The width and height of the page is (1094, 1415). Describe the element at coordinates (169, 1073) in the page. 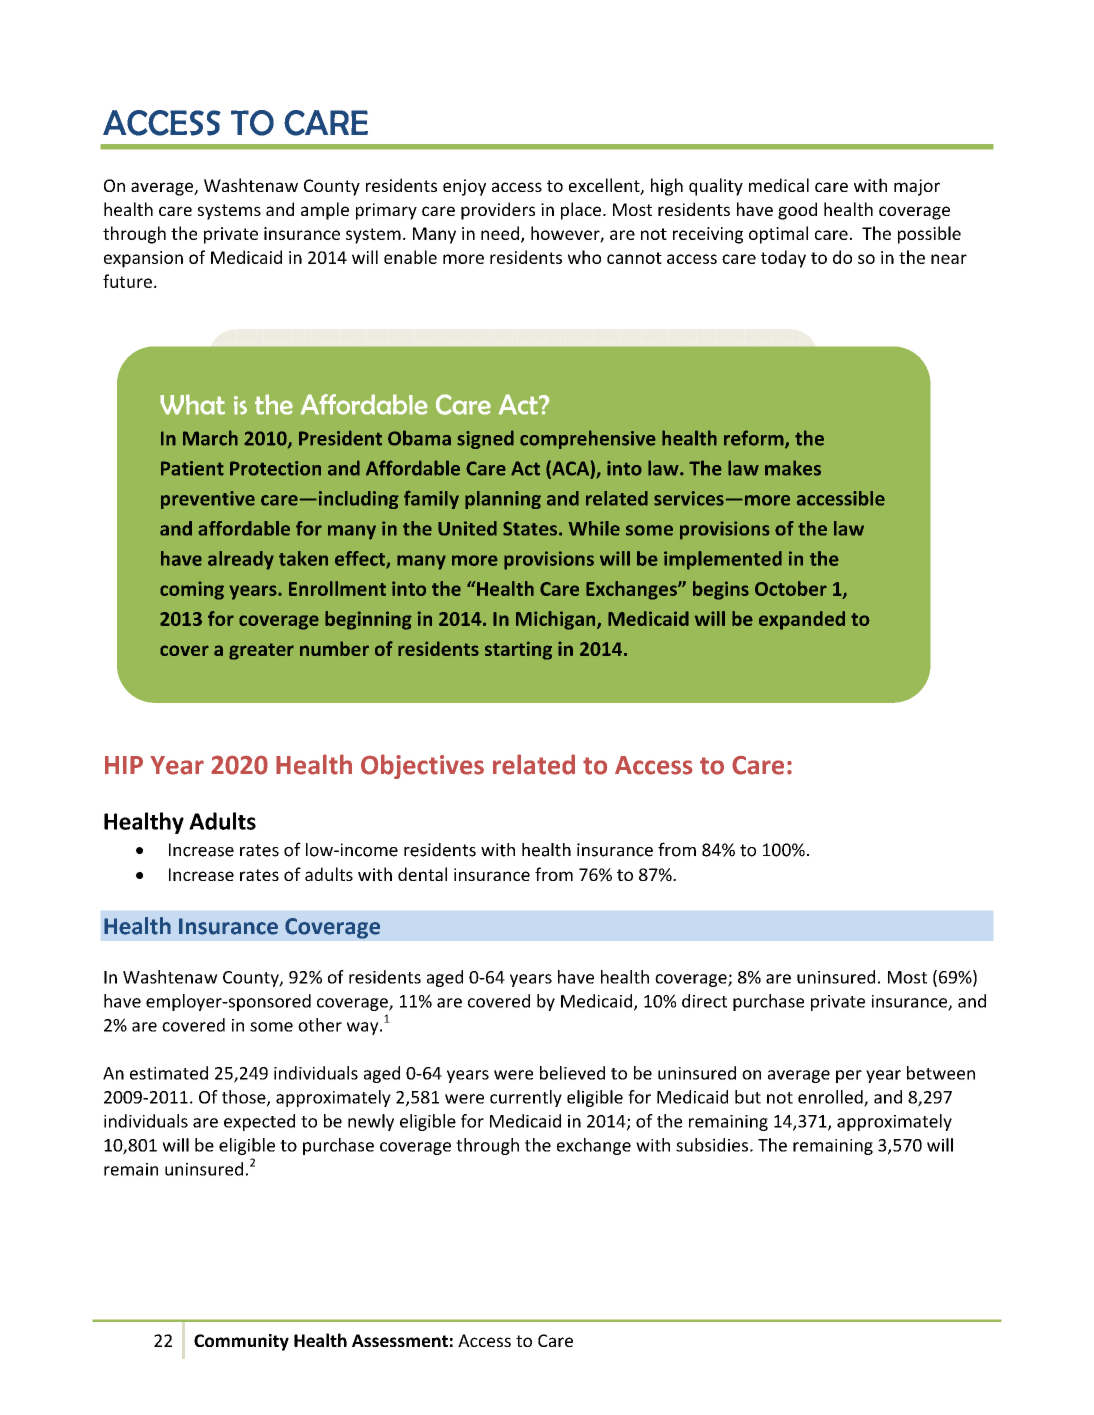

I see `estimated` at that location.
